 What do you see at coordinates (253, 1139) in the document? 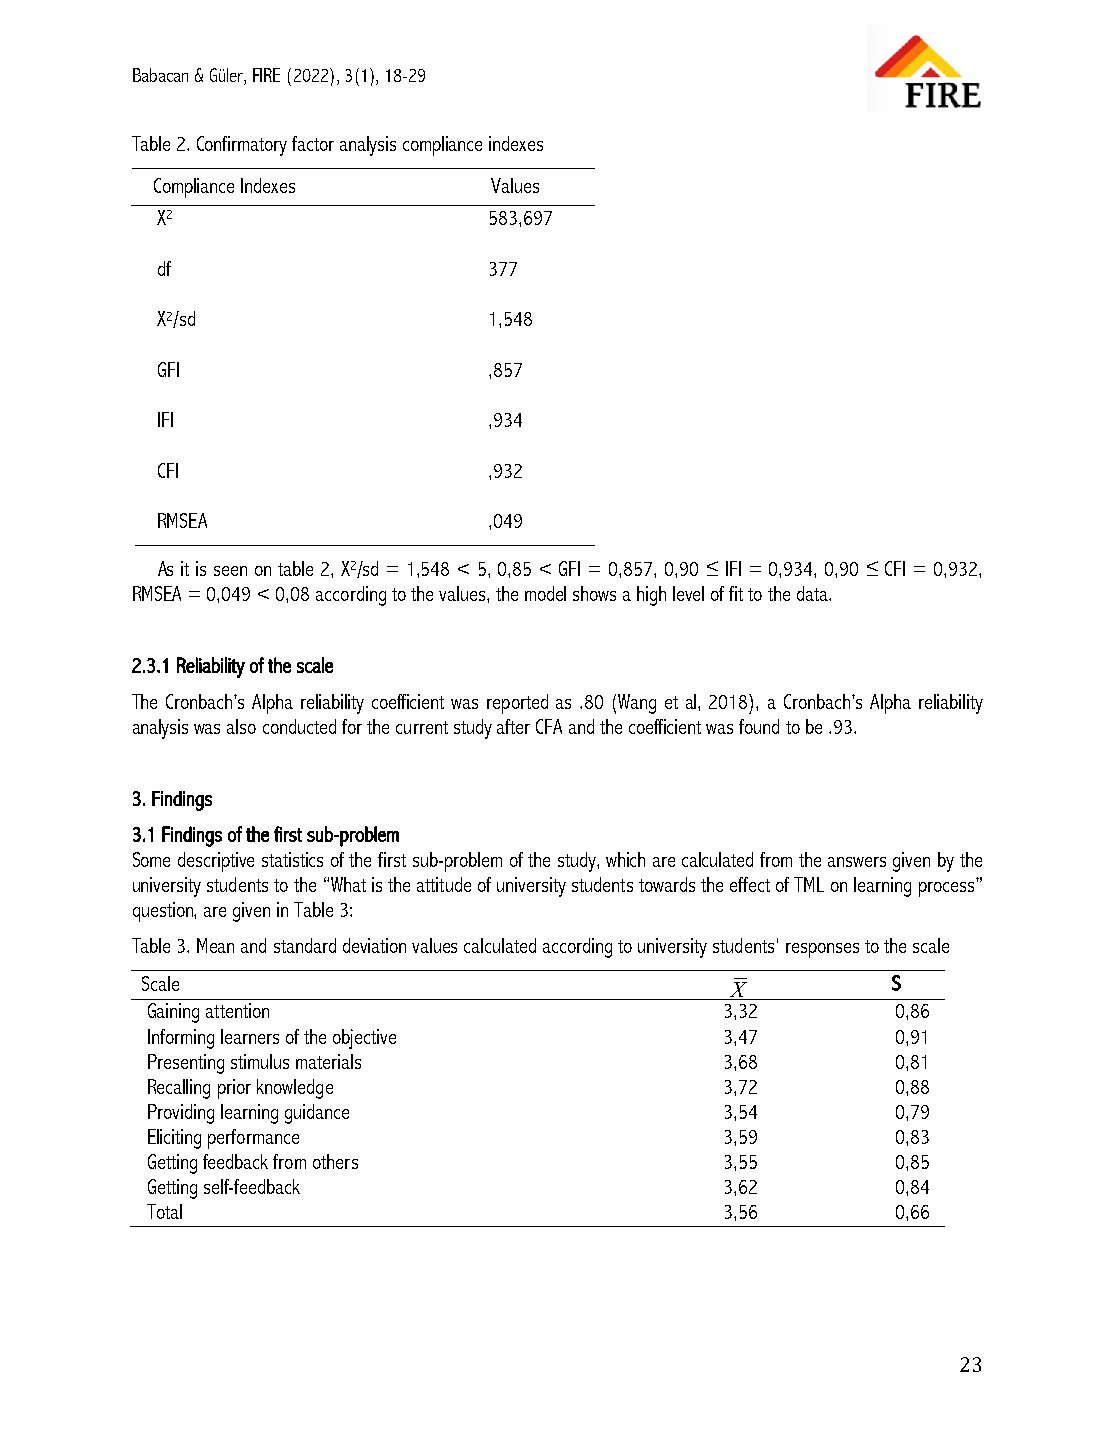
I see `performance` at bounding box center [253, 1139].
